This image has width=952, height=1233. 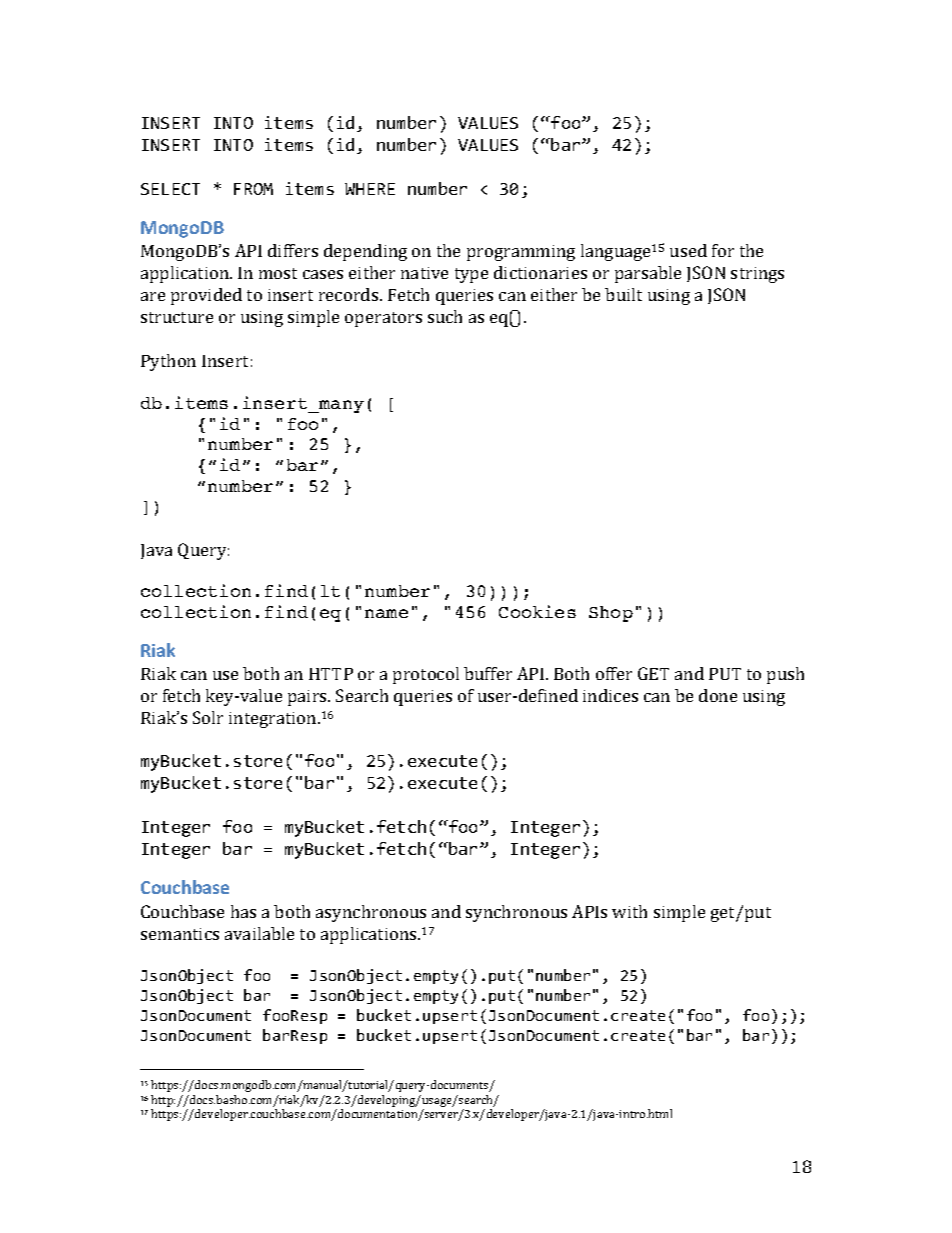 I want to click on Solr, so click(x=208, y=717).
